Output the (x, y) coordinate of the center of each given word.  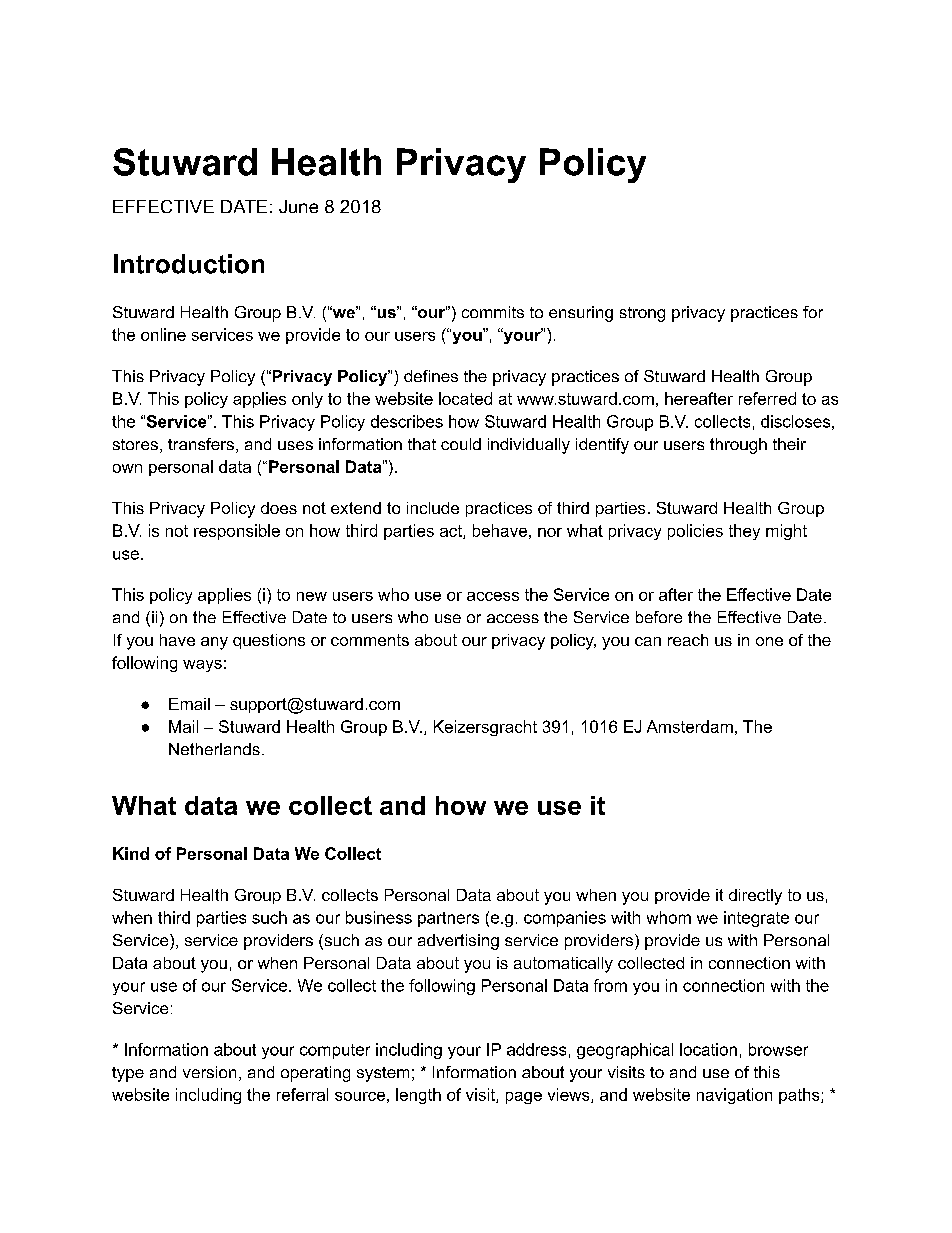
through (738, 446)
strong (642, 314)
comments (370, 640)
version (209, 1072)
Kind (131, 853)
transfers (201, 444)
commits (493, 312)
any (214, 643)
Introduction (189, 264)
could (461, 444)
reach (688, 640)
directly (755, 897)
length (418, 1096)
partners (448, 919)
